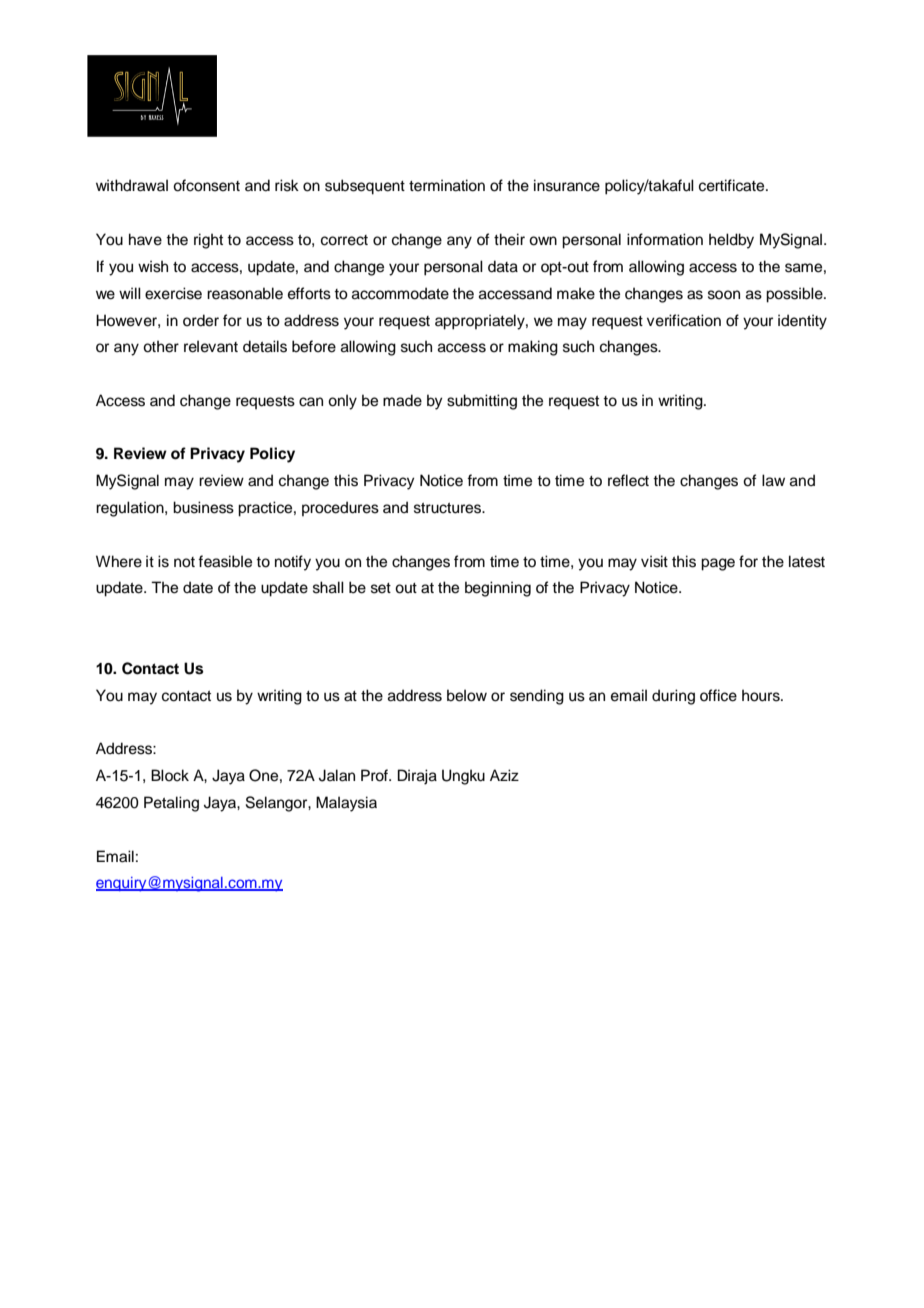 Image resolution: width=924 pixels, height=1308 pixels. What do you see at coordinates (328, 587) in the screenshot?
I see `shall` at bounding box center [328, 587].
